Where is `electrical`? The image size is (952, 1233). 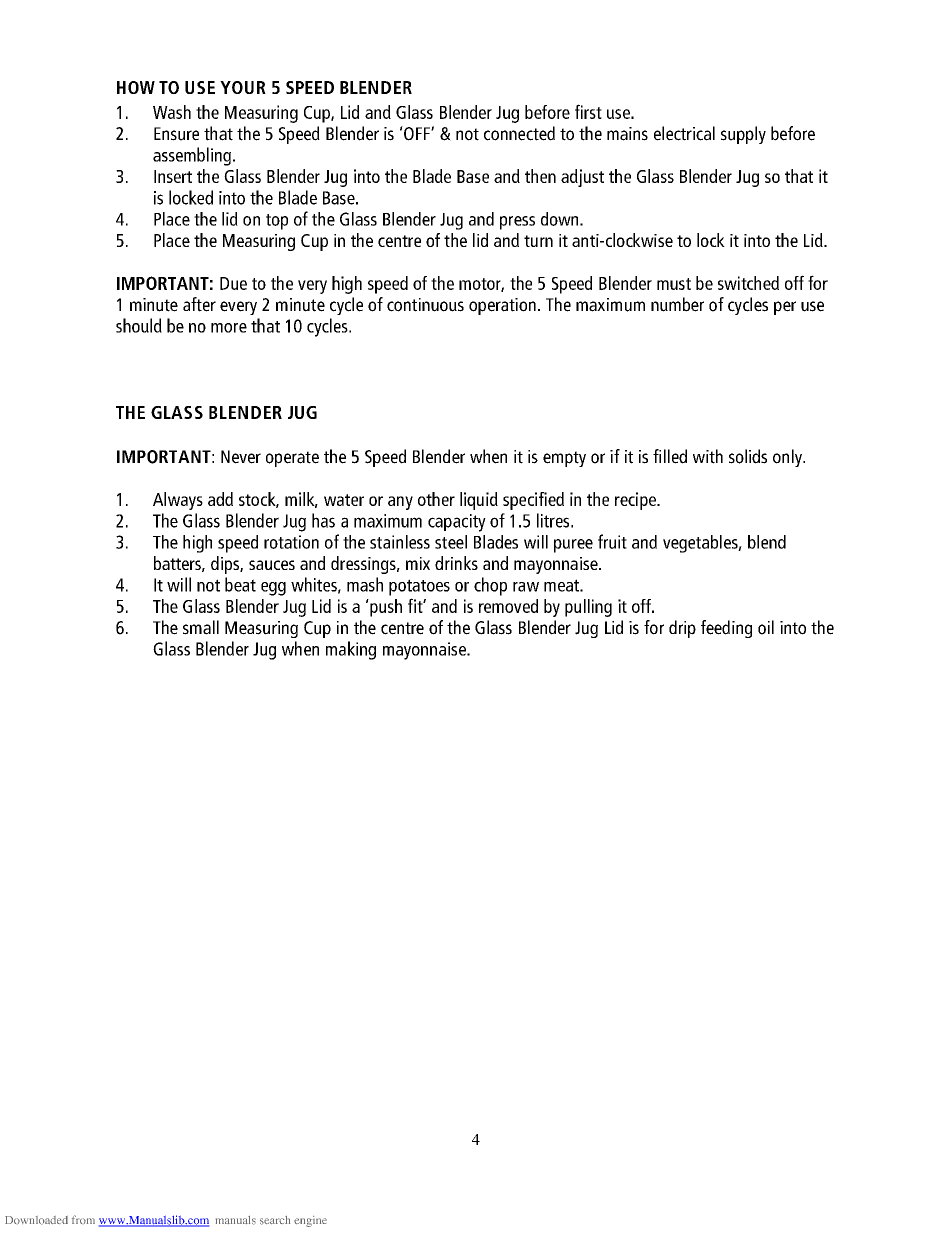 electrical is located at coordinates (684, 133).
